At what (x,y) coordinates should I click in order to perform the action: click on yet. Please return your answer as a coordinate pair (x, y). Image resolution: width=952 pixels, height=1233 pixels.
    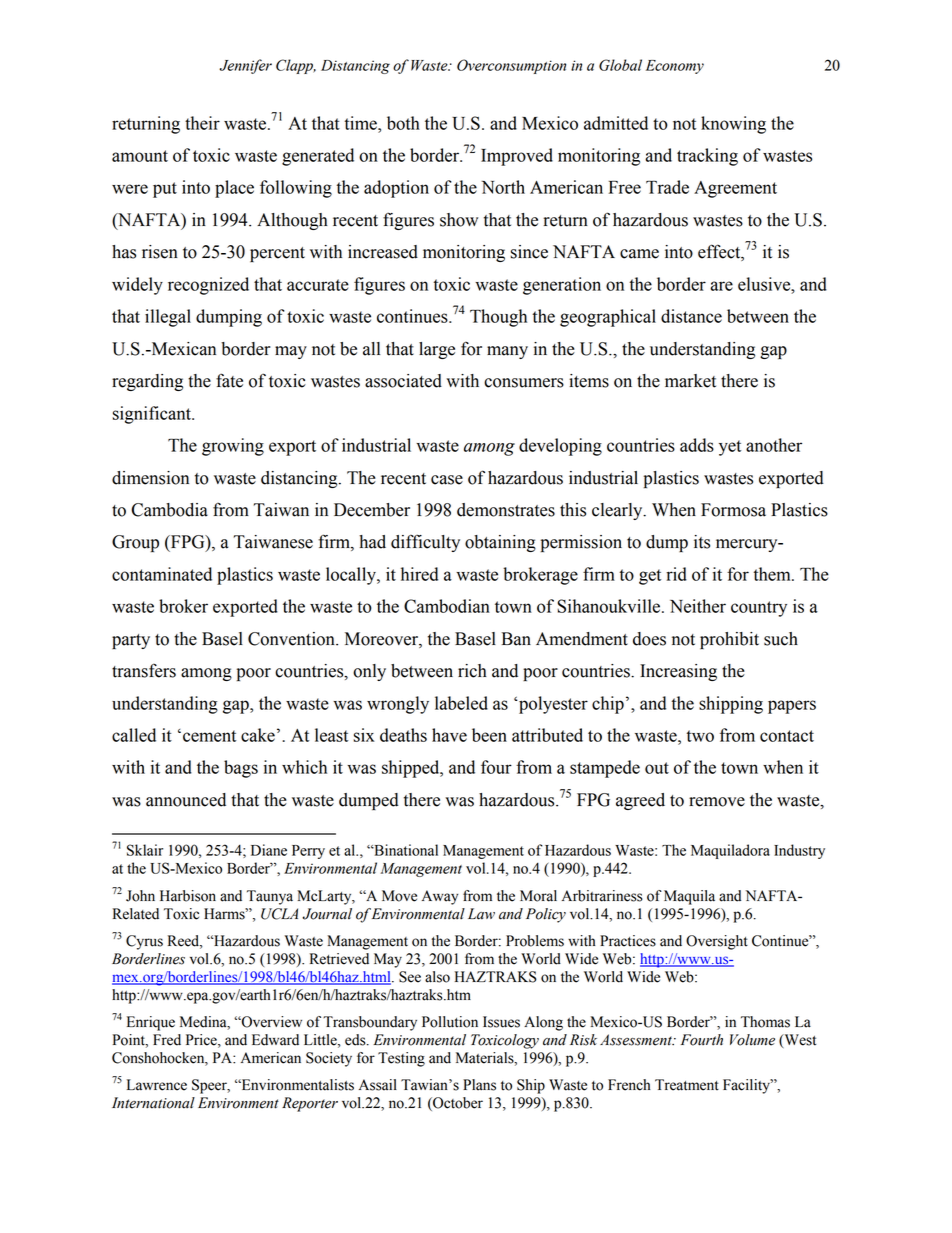
    Looking at the image, I should click on (730, 448).
